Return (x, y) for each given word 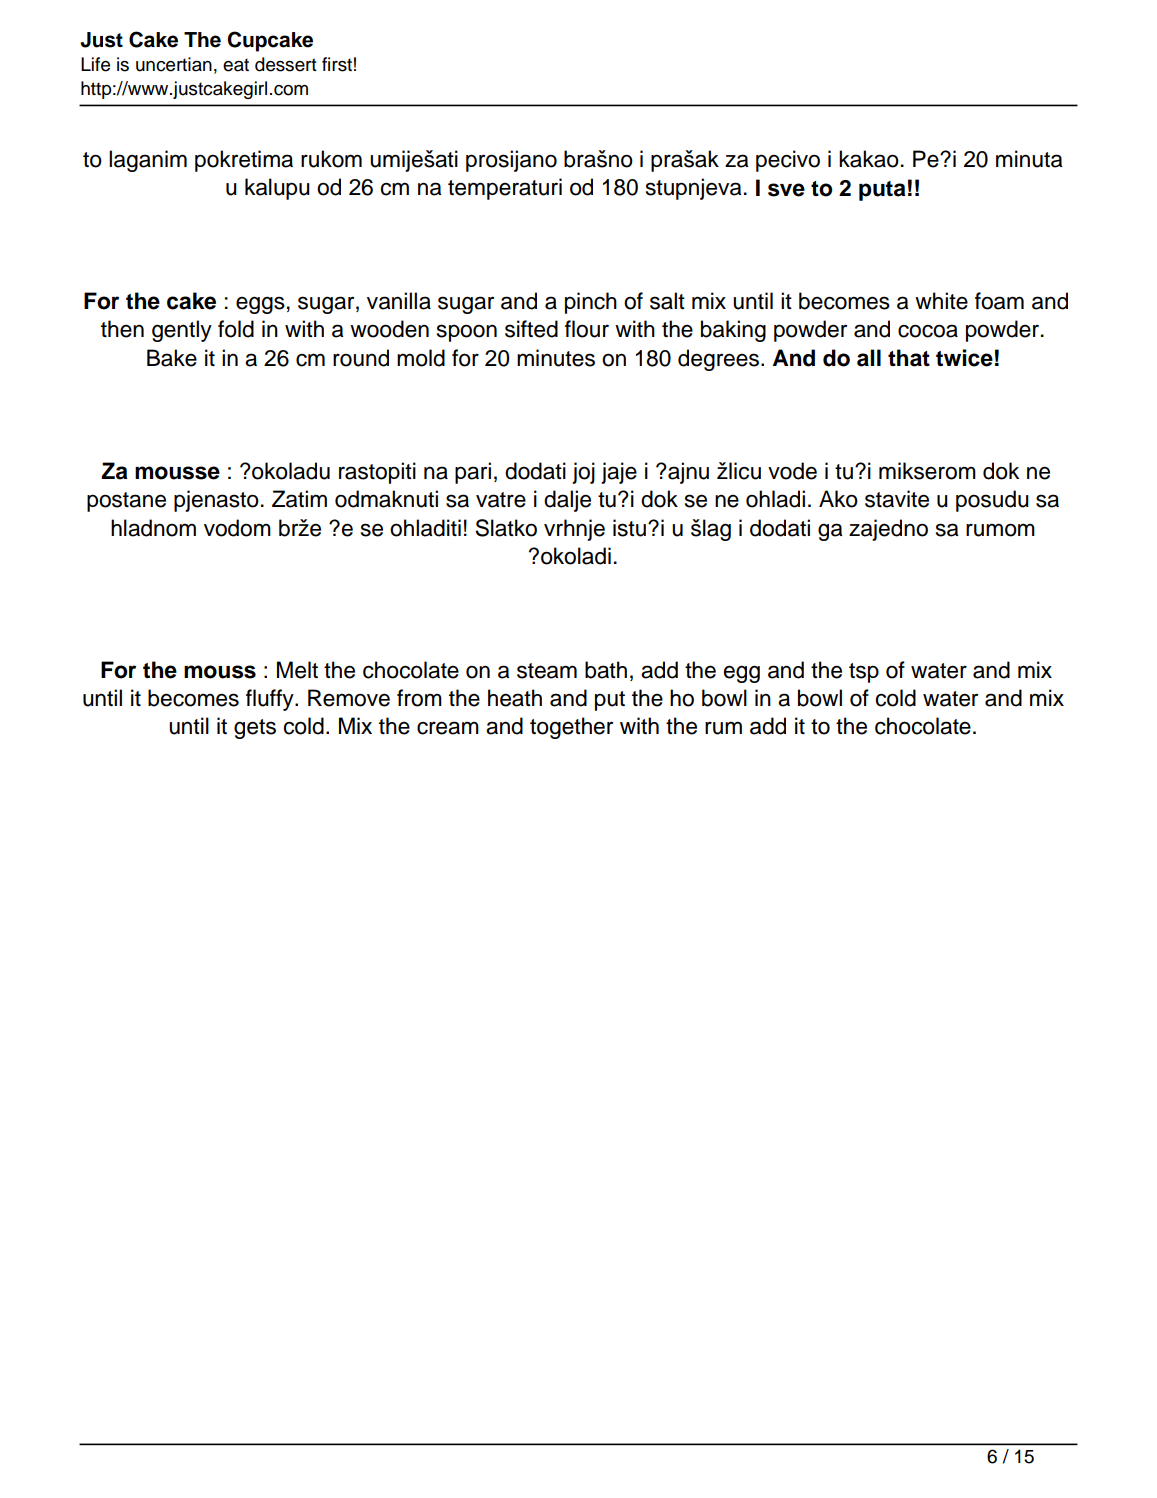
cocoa (928, 331)
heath (515, 698)
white (941, 301)
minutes (556, 358)
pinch (591, 303)
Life (95, 64)
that (909, 358)
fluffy (271, 700)
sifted (531, 329)
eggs (260, 305)
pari (473, 473)
